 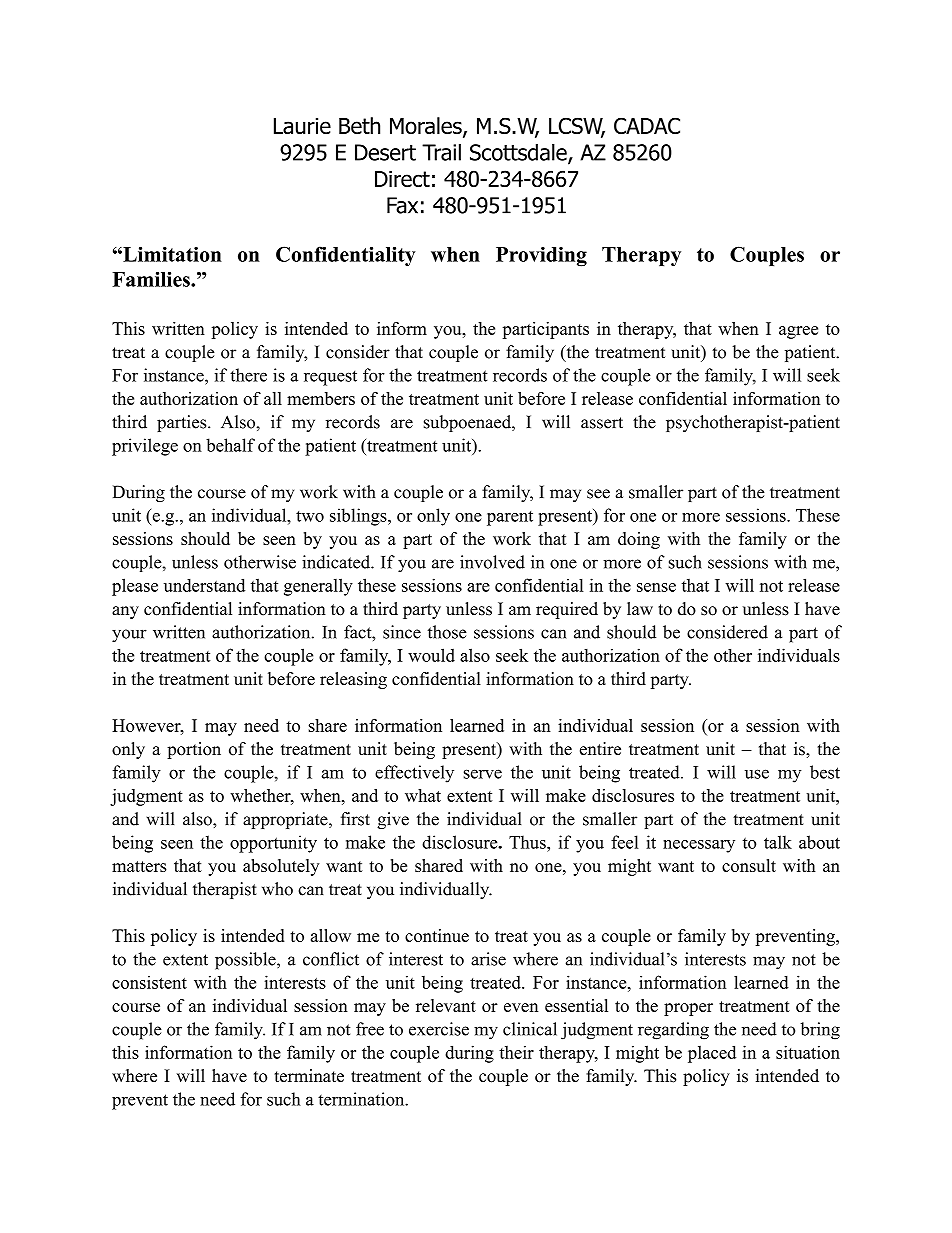 I want to click on Laurie, so click(x=302, y=126).
